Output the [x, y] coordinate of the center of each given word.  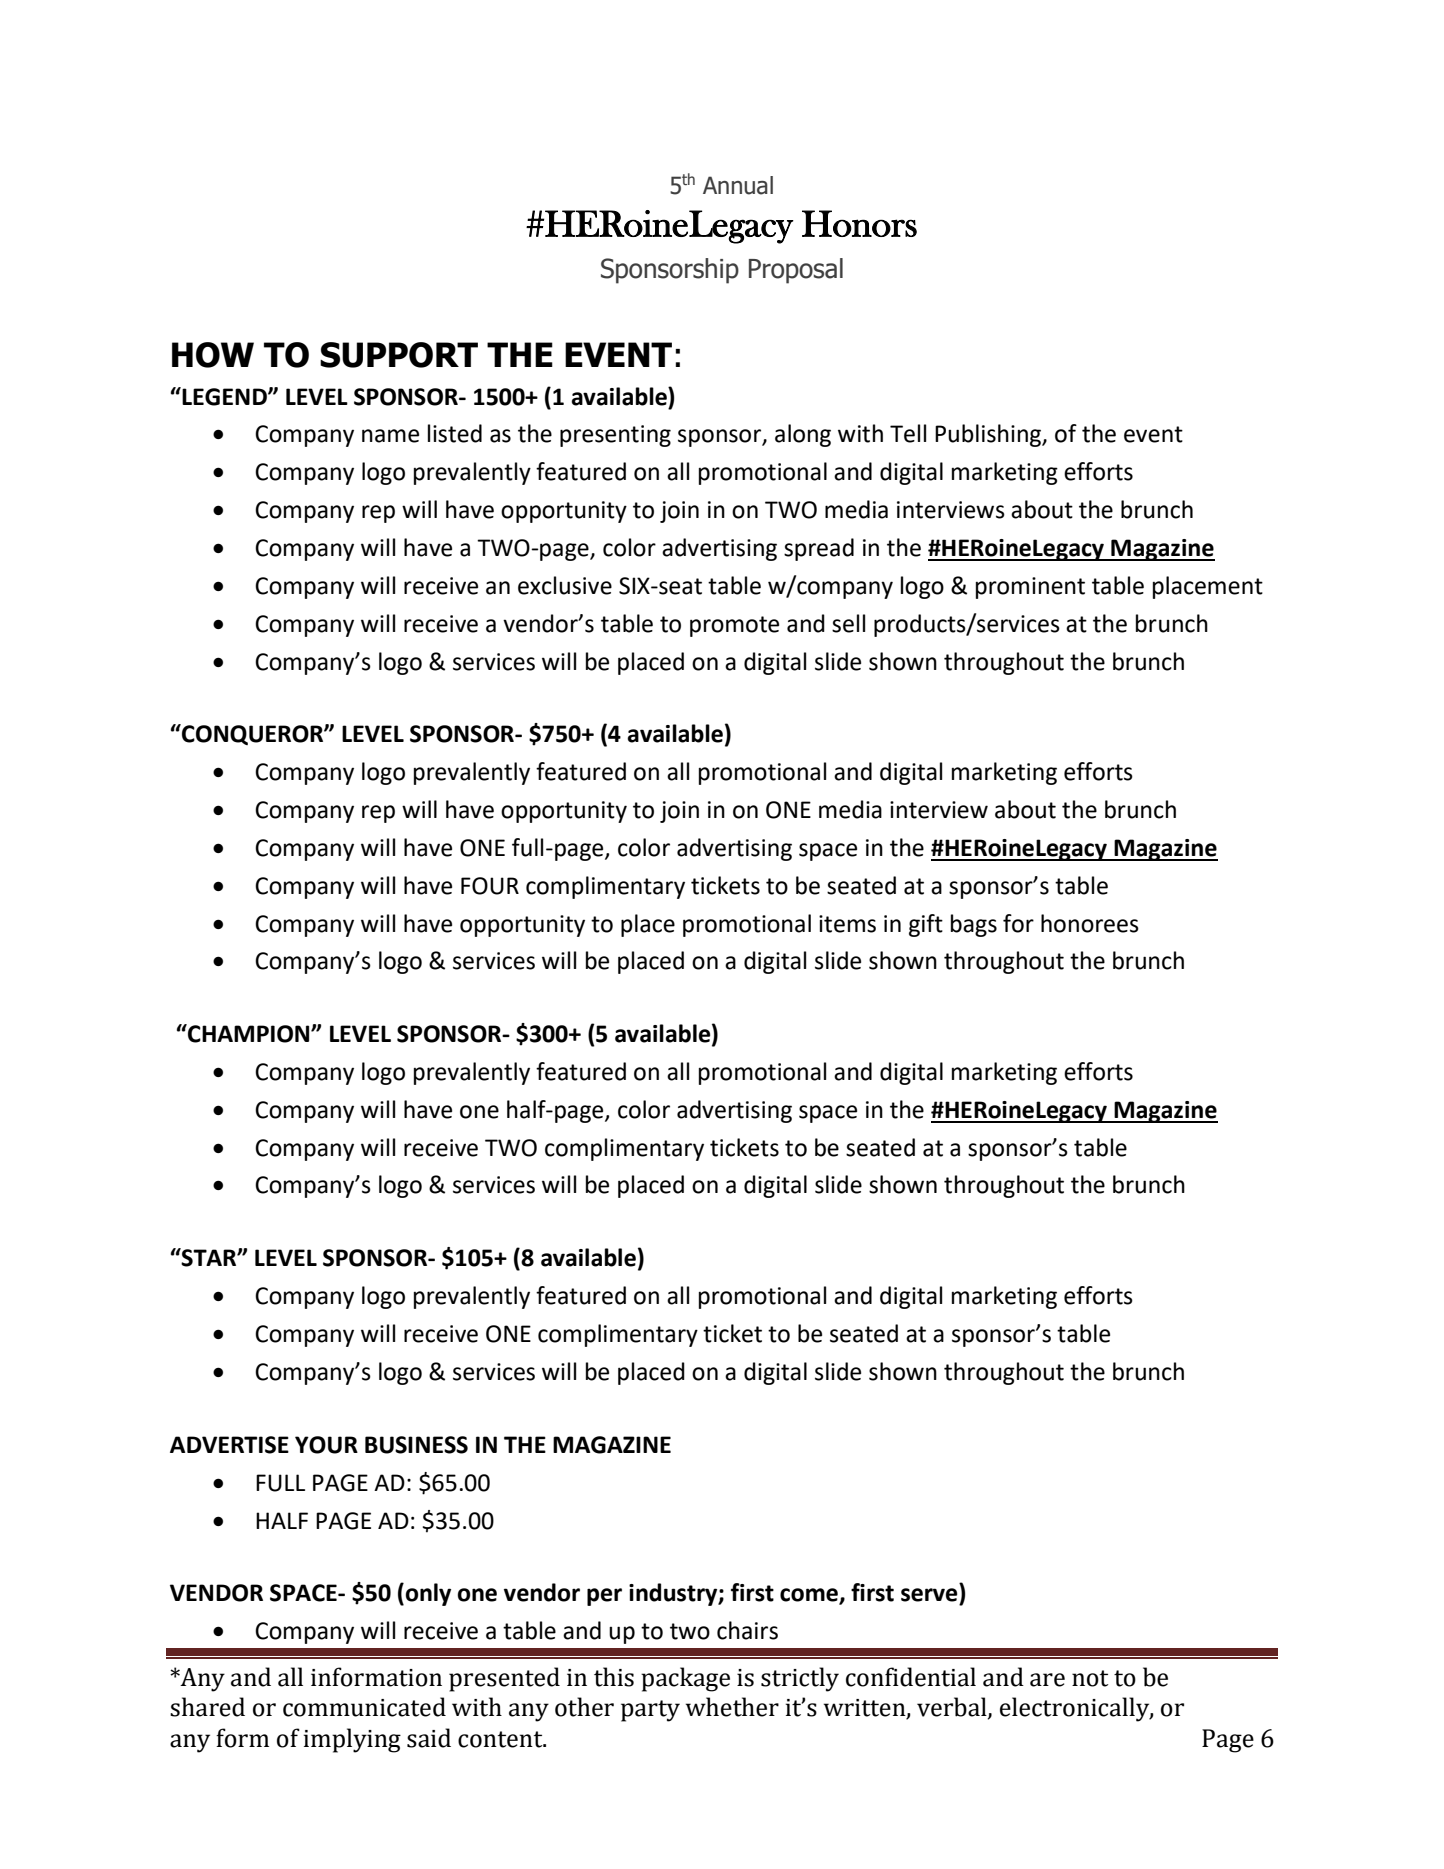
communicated [364, 1707]
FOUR [490, 886]
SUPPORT [399, 355]
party [650, 1711]
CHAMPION [249, 1033]
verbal [953, 1708]
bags [974, 925]
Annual [738, 185]
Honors [859, 223]
